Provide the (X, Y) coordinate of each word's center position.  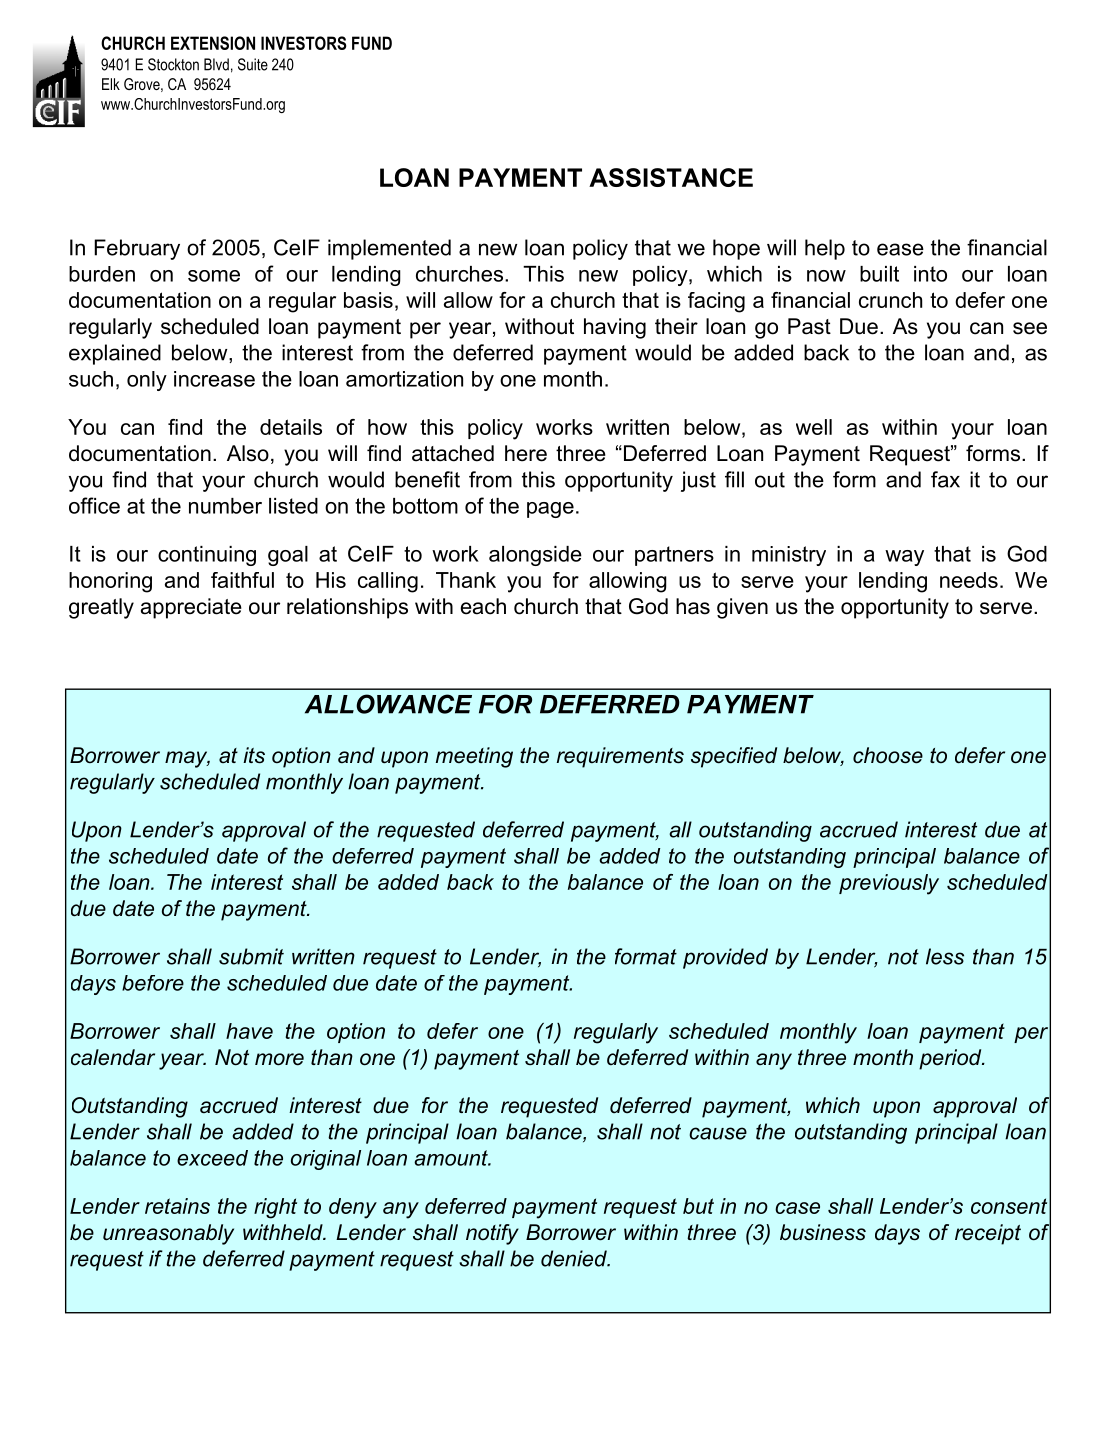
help (825, 249)
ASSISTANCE (671, 177)
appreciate (191, 608)
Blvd (216, 64)
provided (725, 958)
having (615, 328)
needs (969, 580)
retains (177, 1206)
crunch (890, 300)
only (147, 381)
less (945, 956)
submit (251, 956)
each (483, 606)
